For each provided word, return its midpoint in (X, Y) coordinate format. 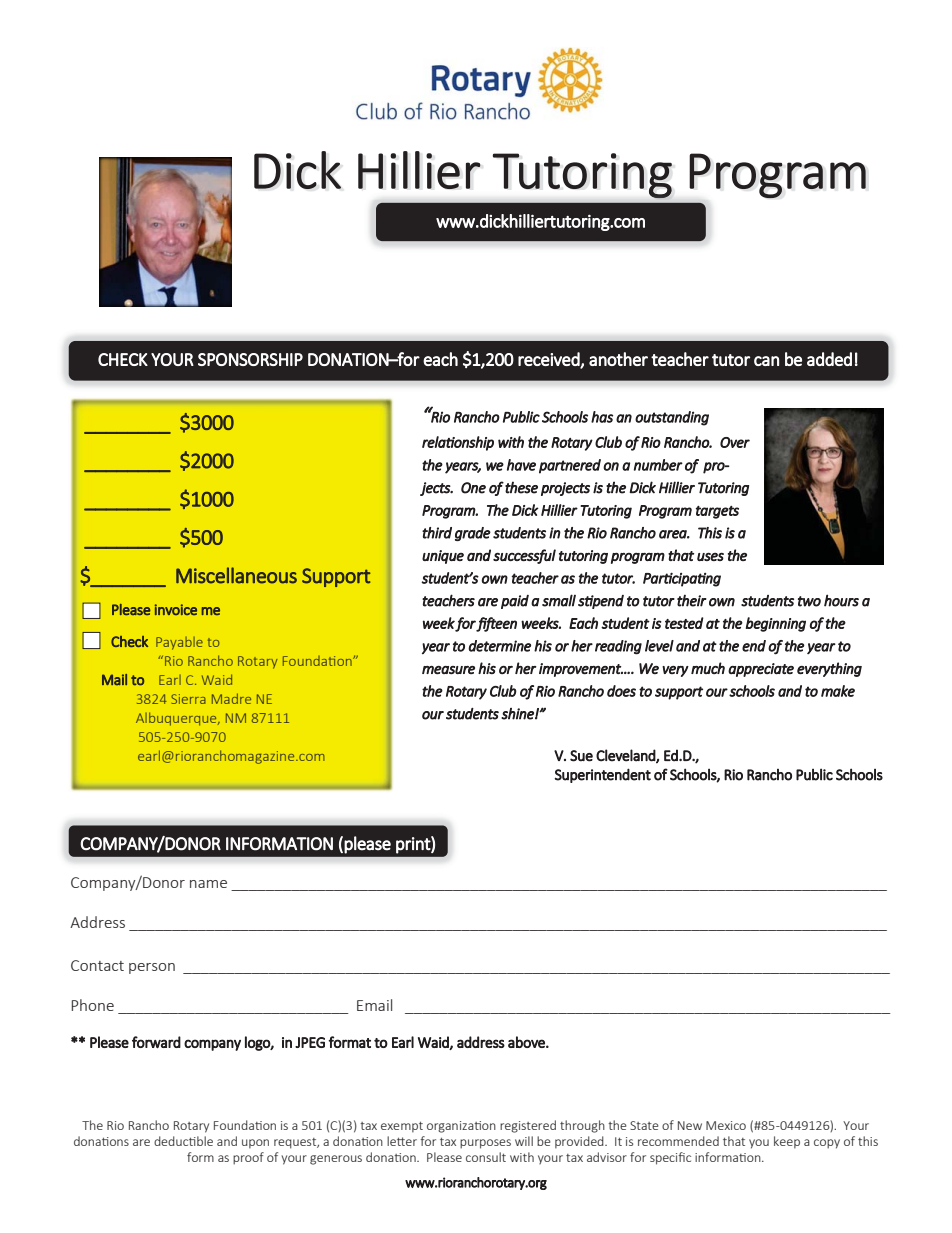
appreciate (761, 670)
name (208, 884)
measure (448, 670)
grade (473, 534)
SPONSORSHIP (250, 359)
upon (255, 1144)
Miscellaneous (236, 575)
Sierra (188, 699)
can (766, 361)
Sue (581, 756)
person (152, 968)
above (527, 1042)
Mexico (726, 1125)
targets (717, 512)
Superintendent (603, 775)
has (602, 417)
